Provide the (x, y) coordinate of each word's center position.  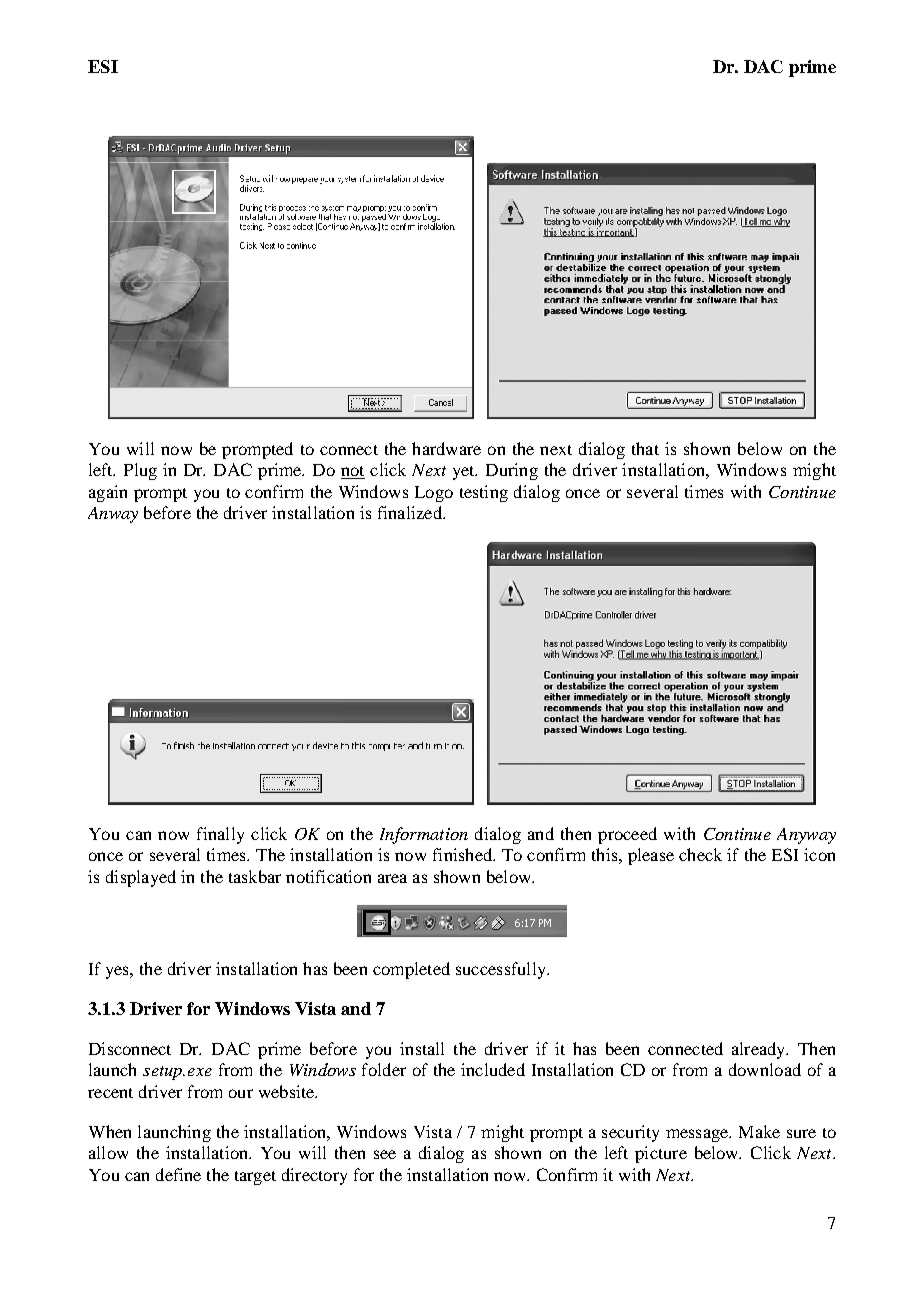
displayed (141, 878)
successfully (502, 970)
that (645, 448)
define (178, 1174)
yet (465, 473)
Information (424, 835)
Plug (140, 471)
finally (220, 835)
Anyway (806, 836)
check (700, 854)
